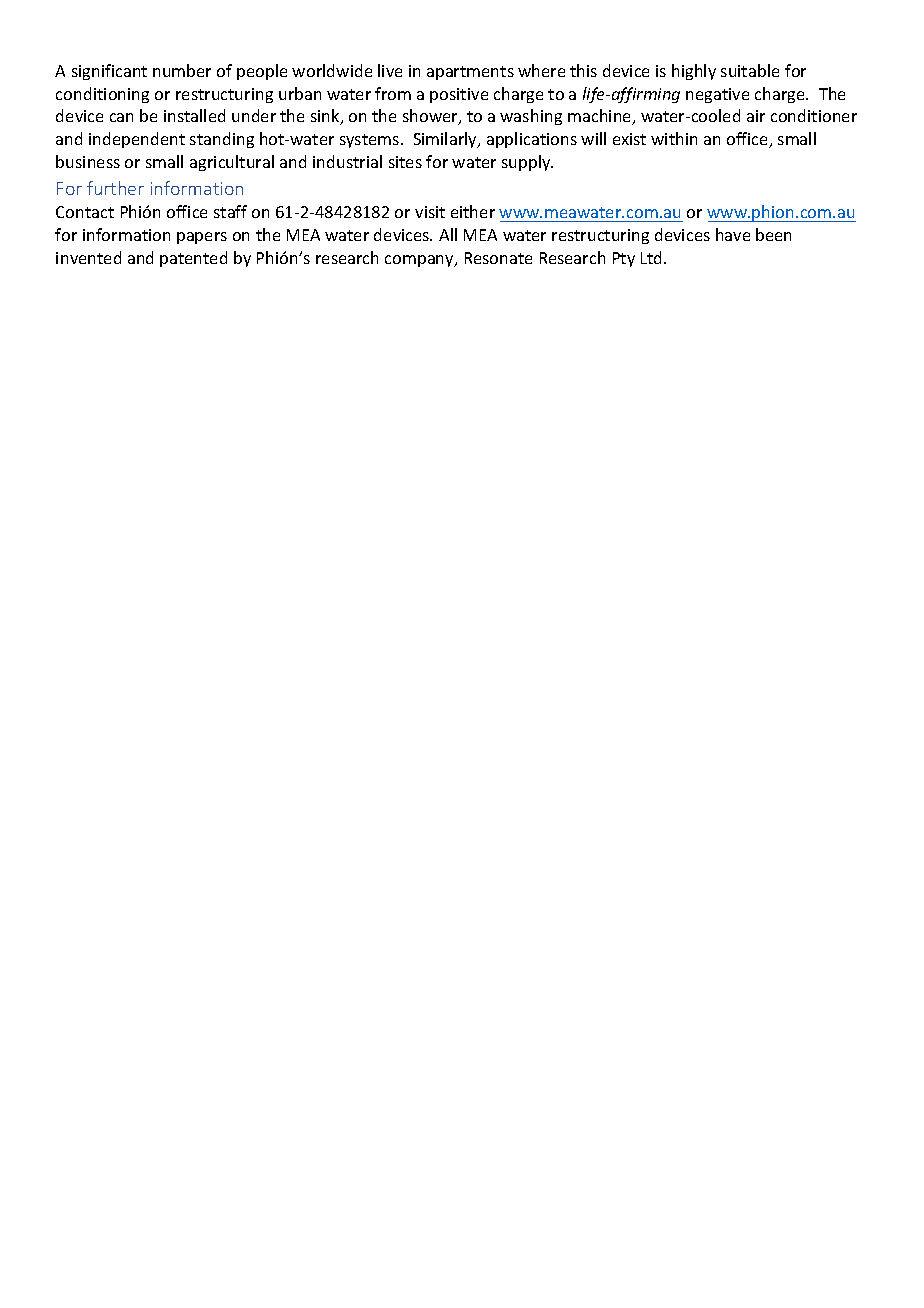  Describe the element at coordinates (470, 73) in the document. I see `apartments` at that location.
